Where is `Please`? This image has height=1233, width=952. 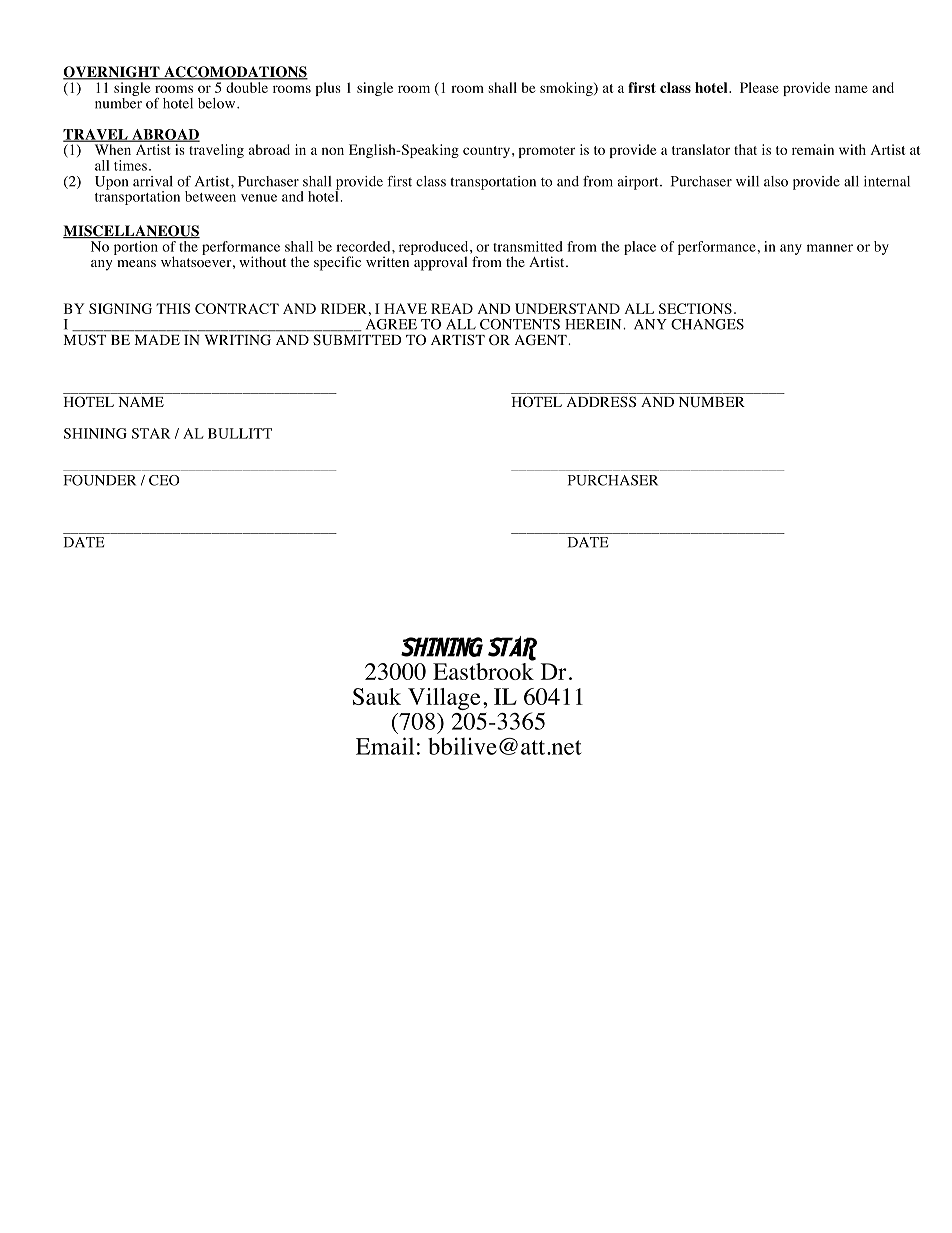
Please is located at coordinates (759, 87).
